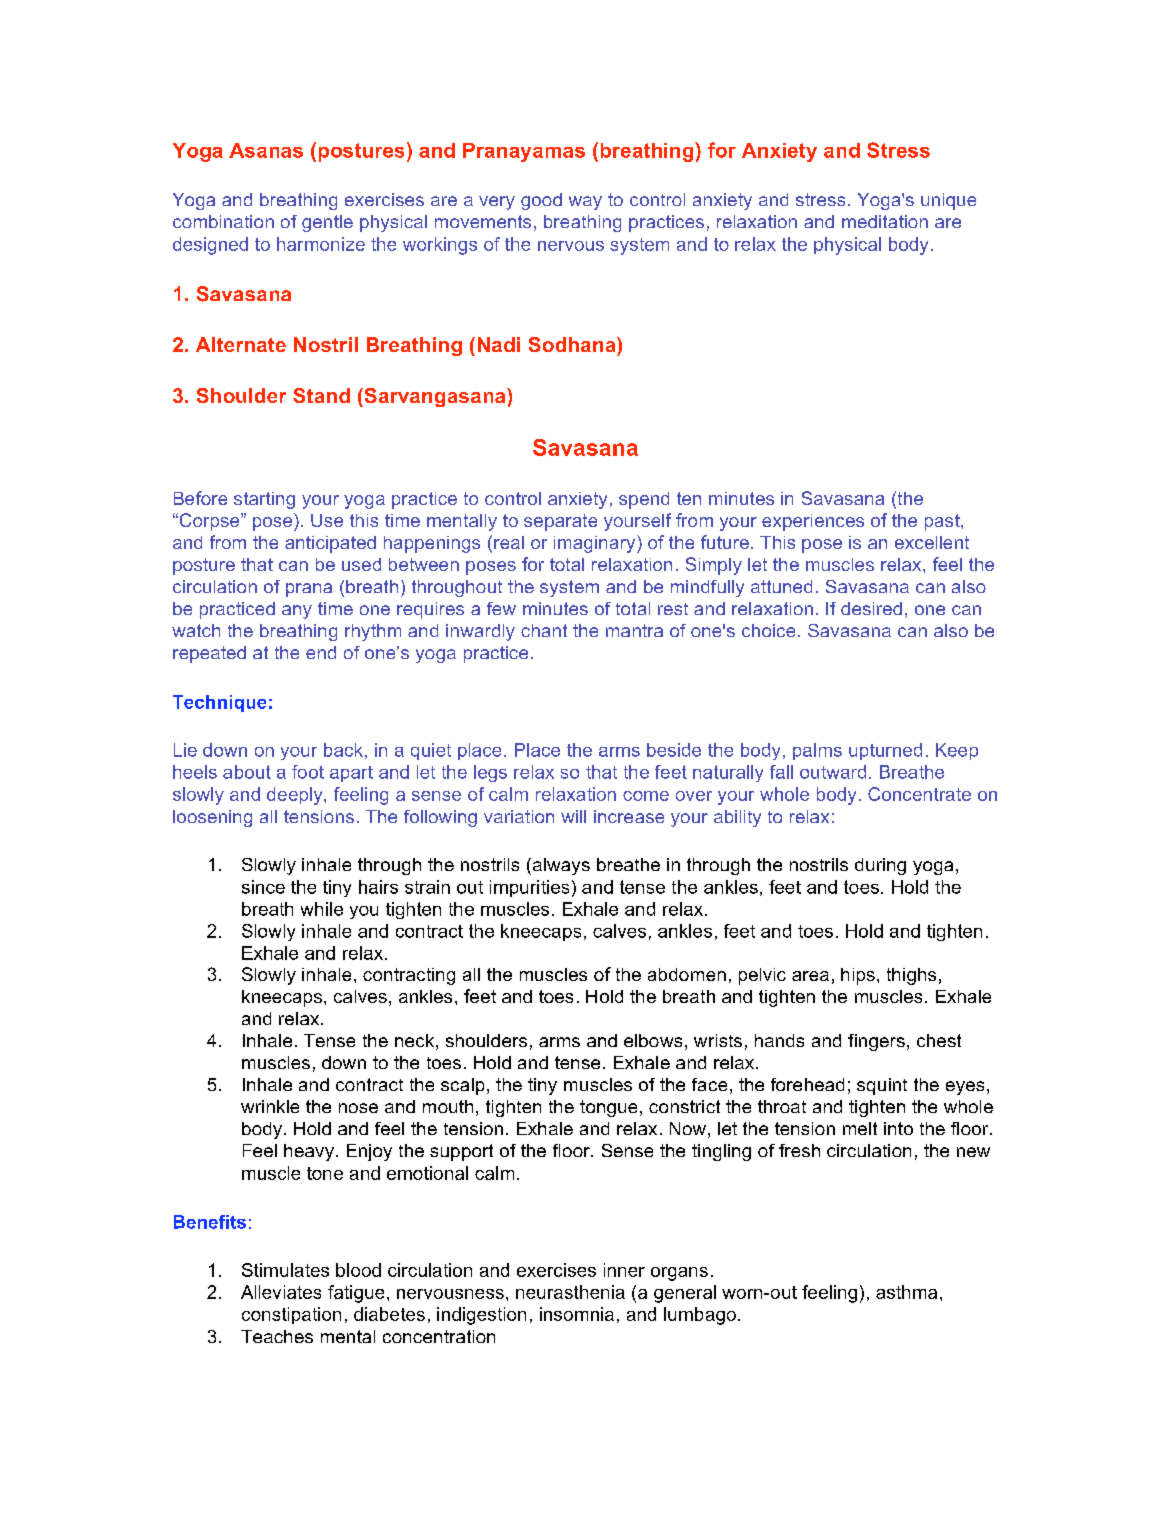 The image size is (1171, 1515). What do you see at coordinates (308, 772) in the screenshot?
I see `foot` at bounding box center [308, 772].
